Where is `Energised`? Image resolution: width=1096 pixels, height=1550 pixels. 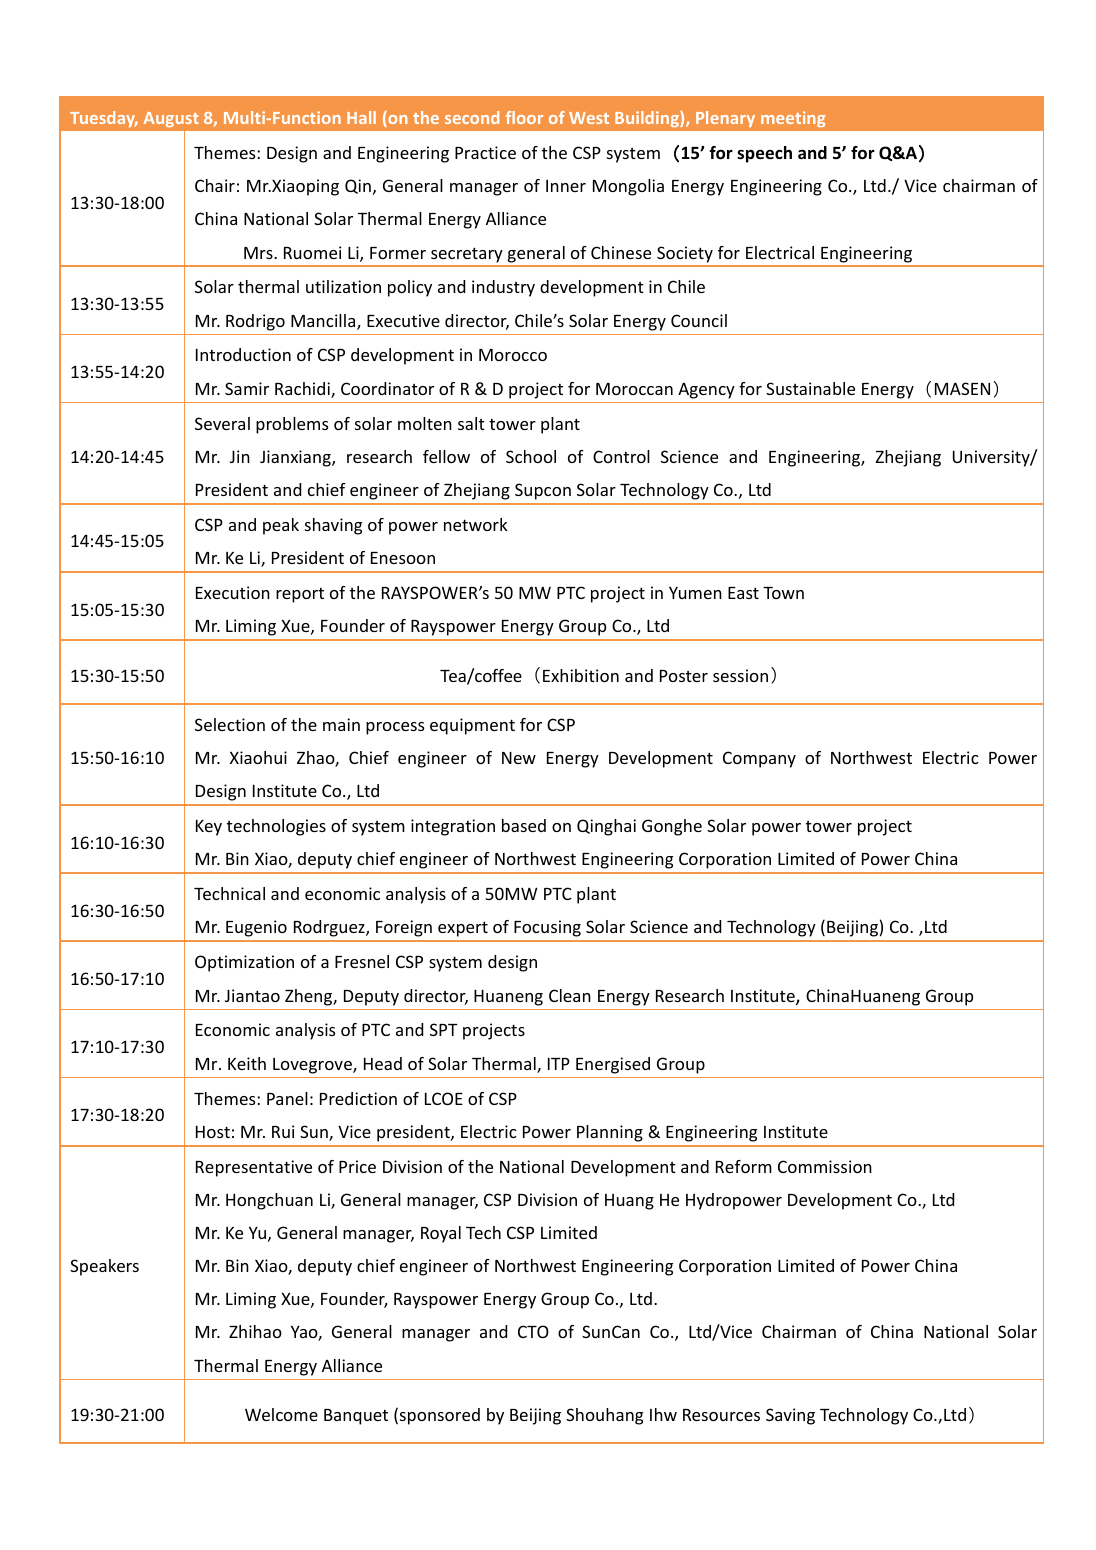 Energised is located at coordinates (613, 1065).
